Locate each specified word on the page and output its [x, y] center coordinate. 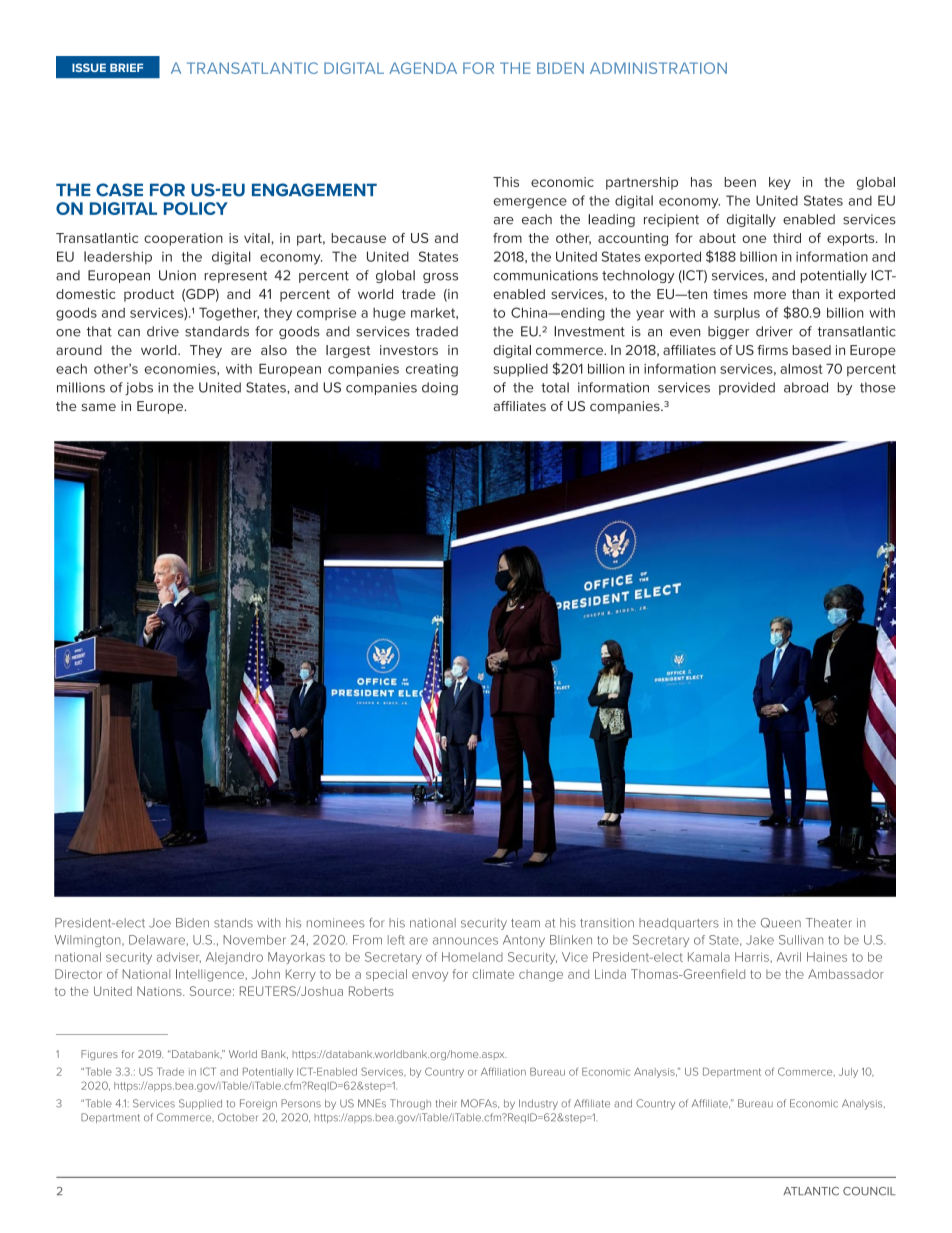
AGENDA [423, 68]
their [446, 1103]
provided [747, 388]
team [525, 923]
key [780, 183]
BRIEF [126, 67]
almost [801, 368]
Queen [781, 923]
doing [440, 388]
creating [432, 370]
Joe [160, 923]
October [238, 1117]
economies [181, 369]
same [99, 407]
